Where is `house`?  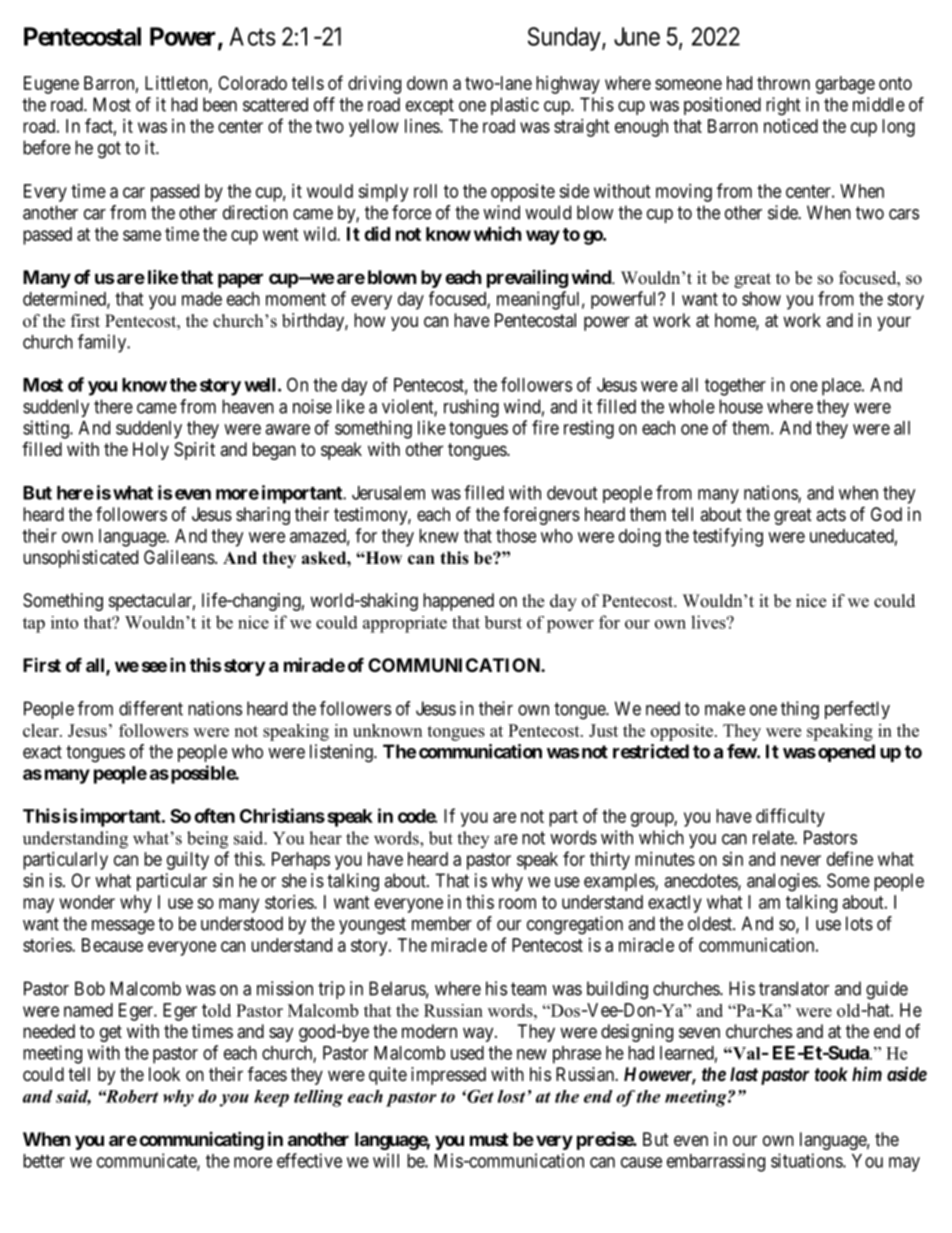
house is located at coordinates (741, 406).
